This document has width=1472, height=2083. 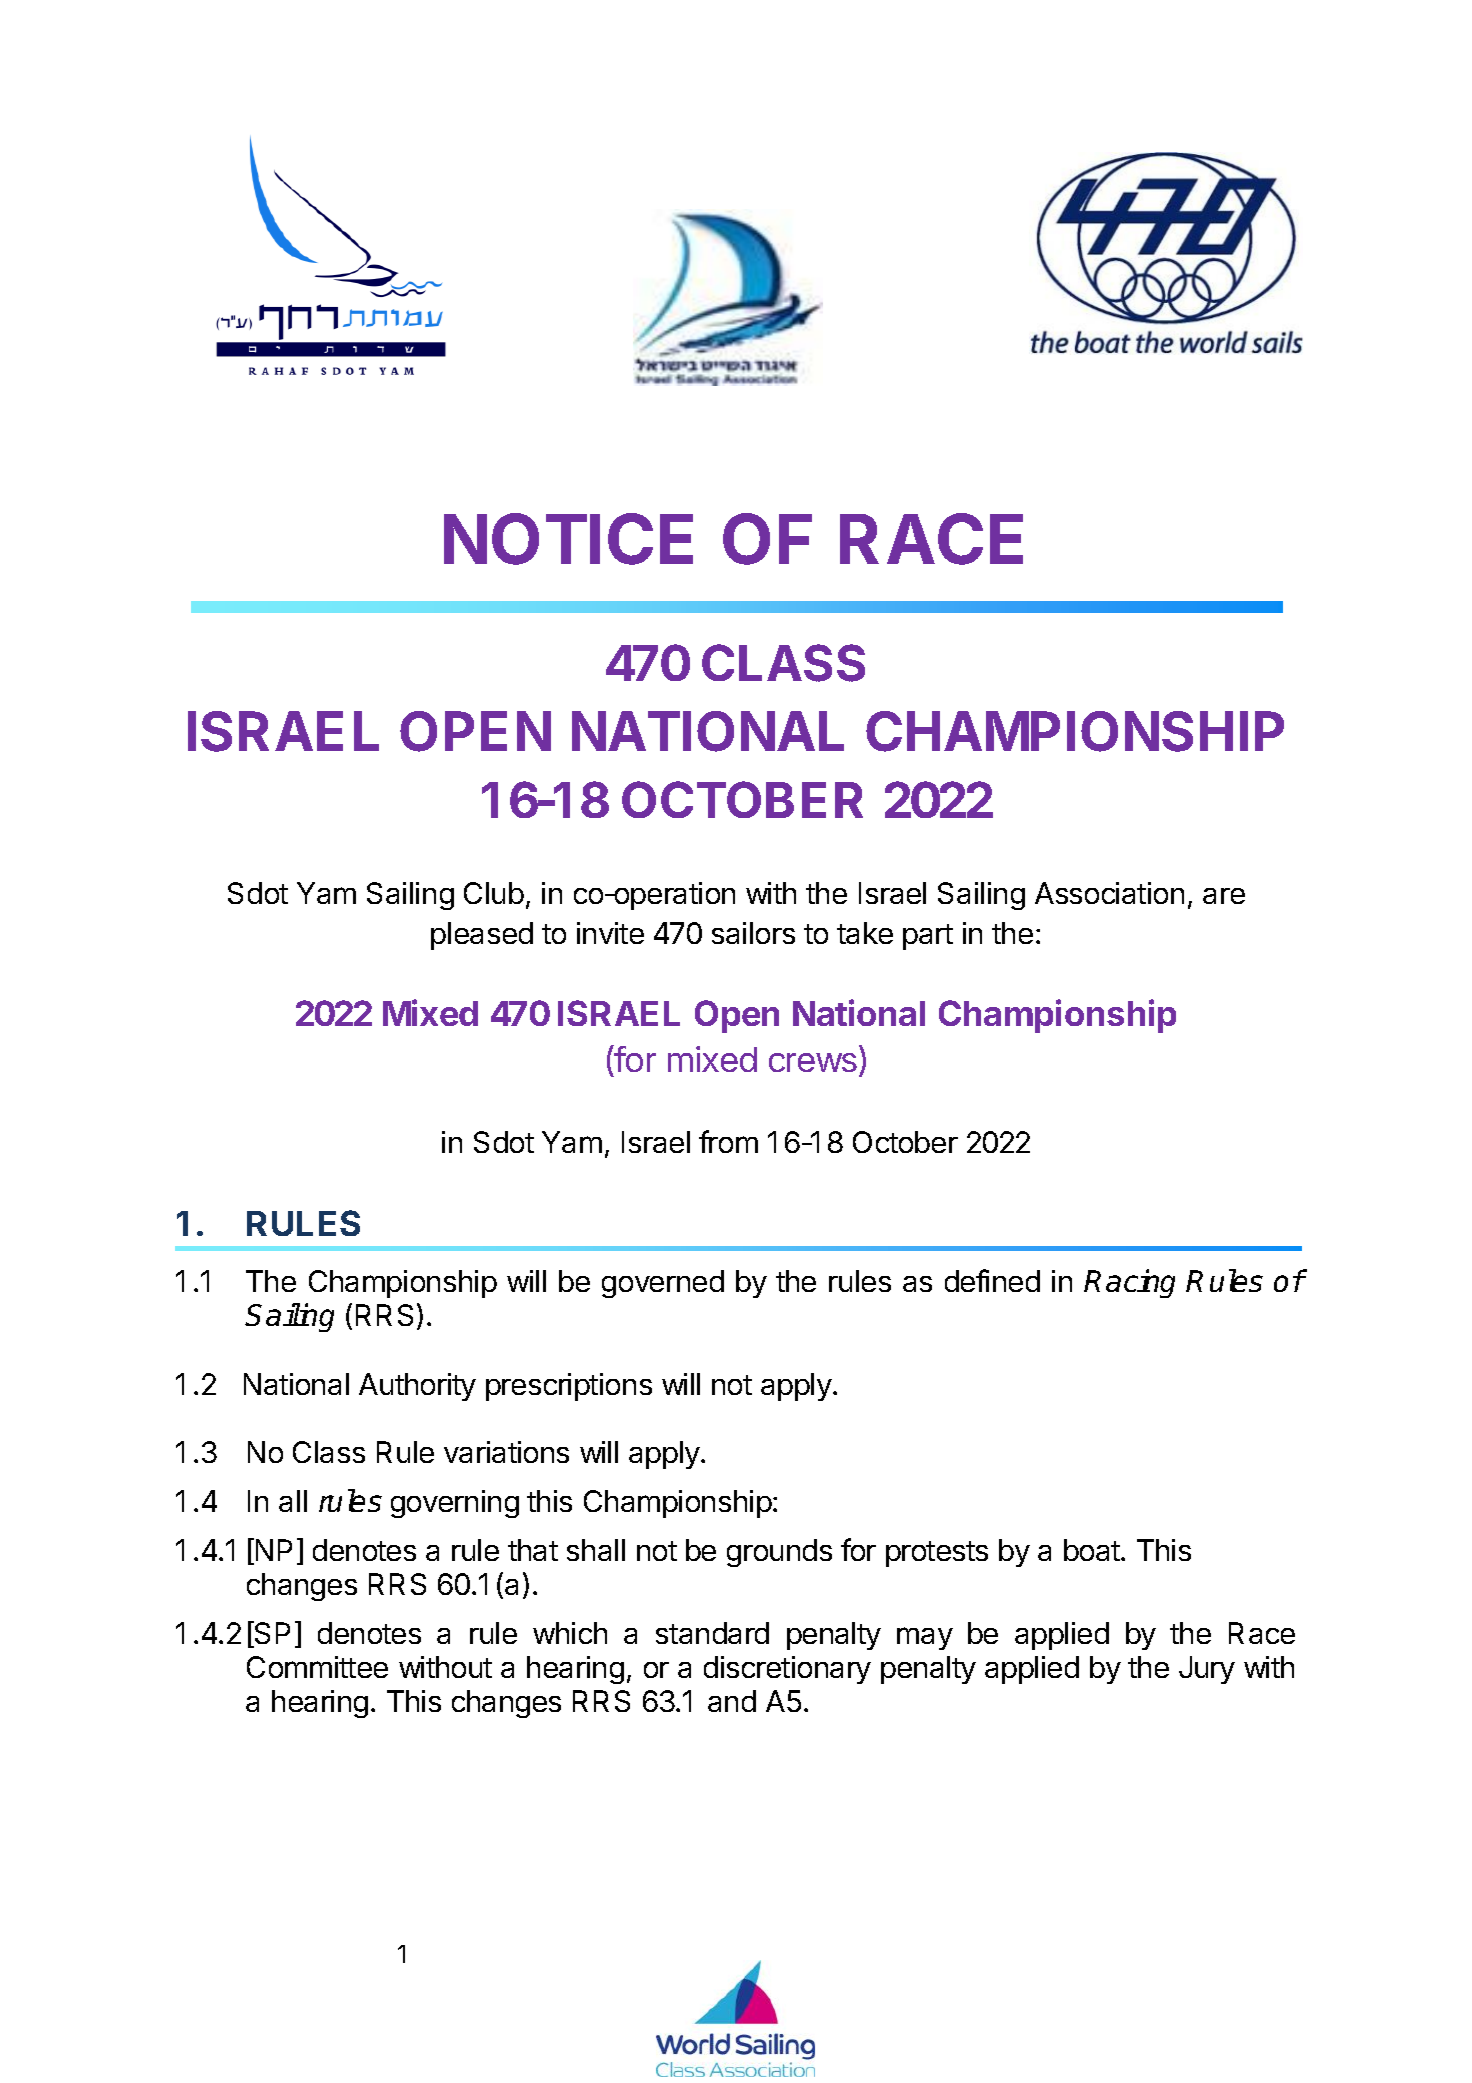 What do you see at coordinates (1109, 893) in the document?
I see `Association` at bounding box center [1109, 893].
